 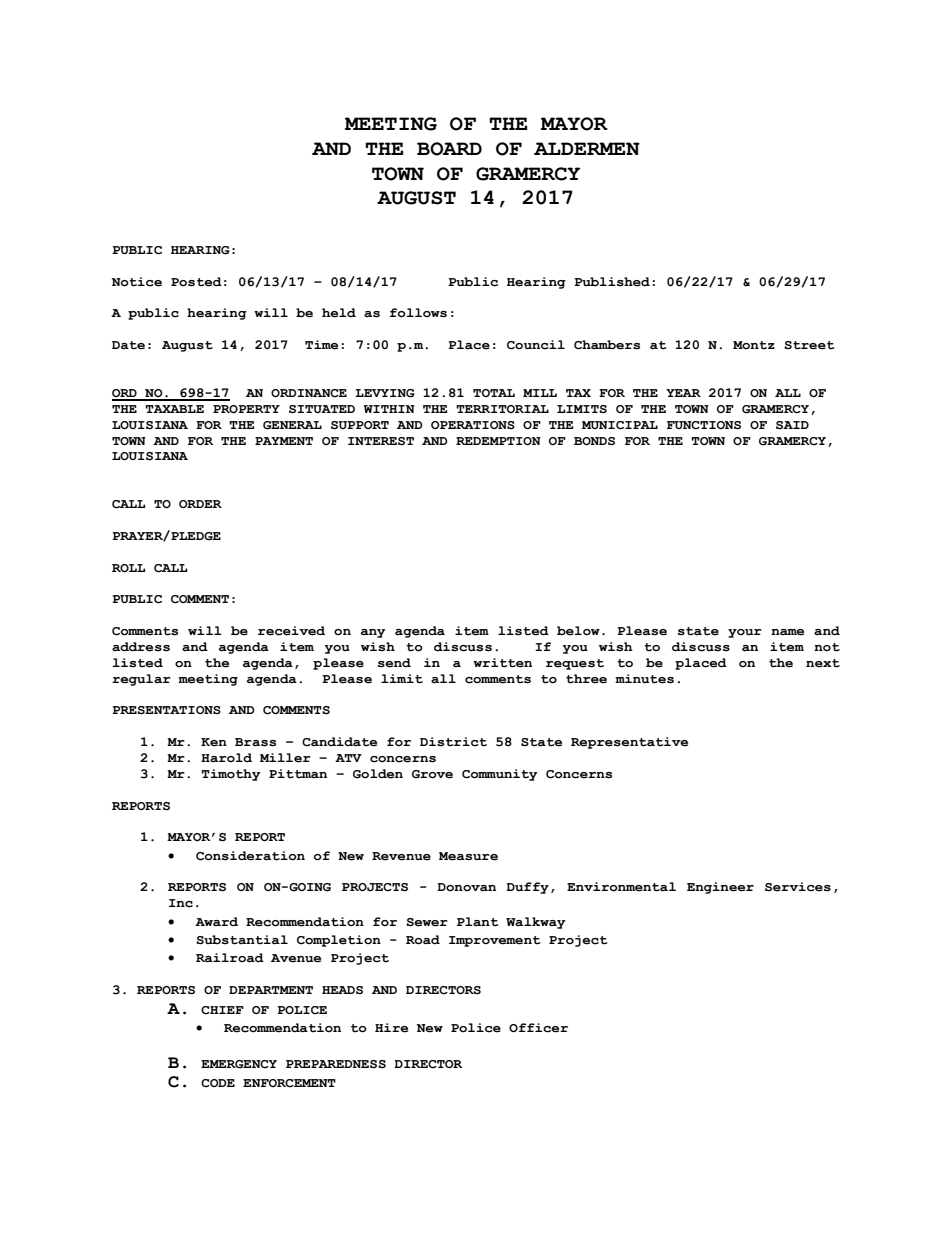 I want to click on Community, so click(x=499, y=775).
